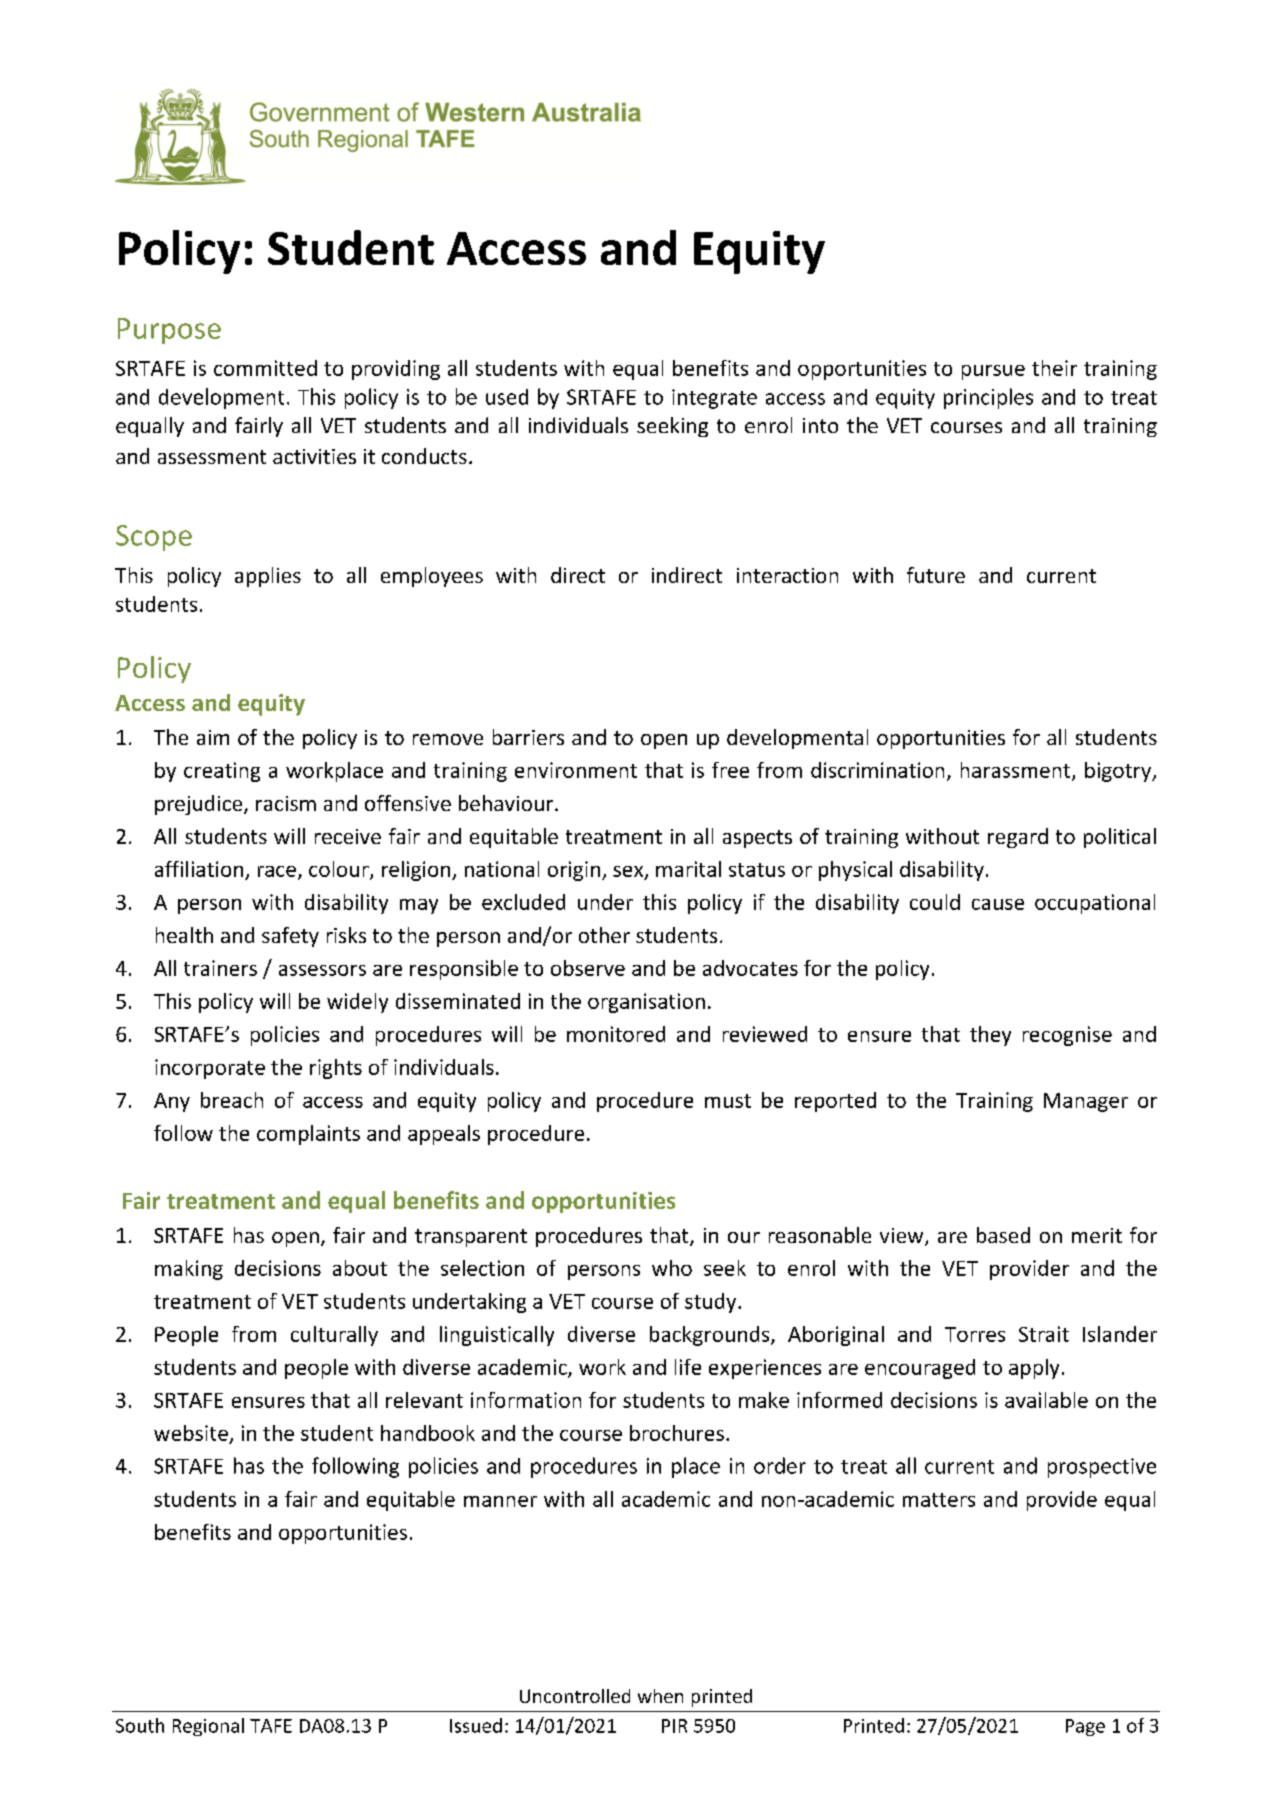  I want to click on aim, so click(213, 737).
